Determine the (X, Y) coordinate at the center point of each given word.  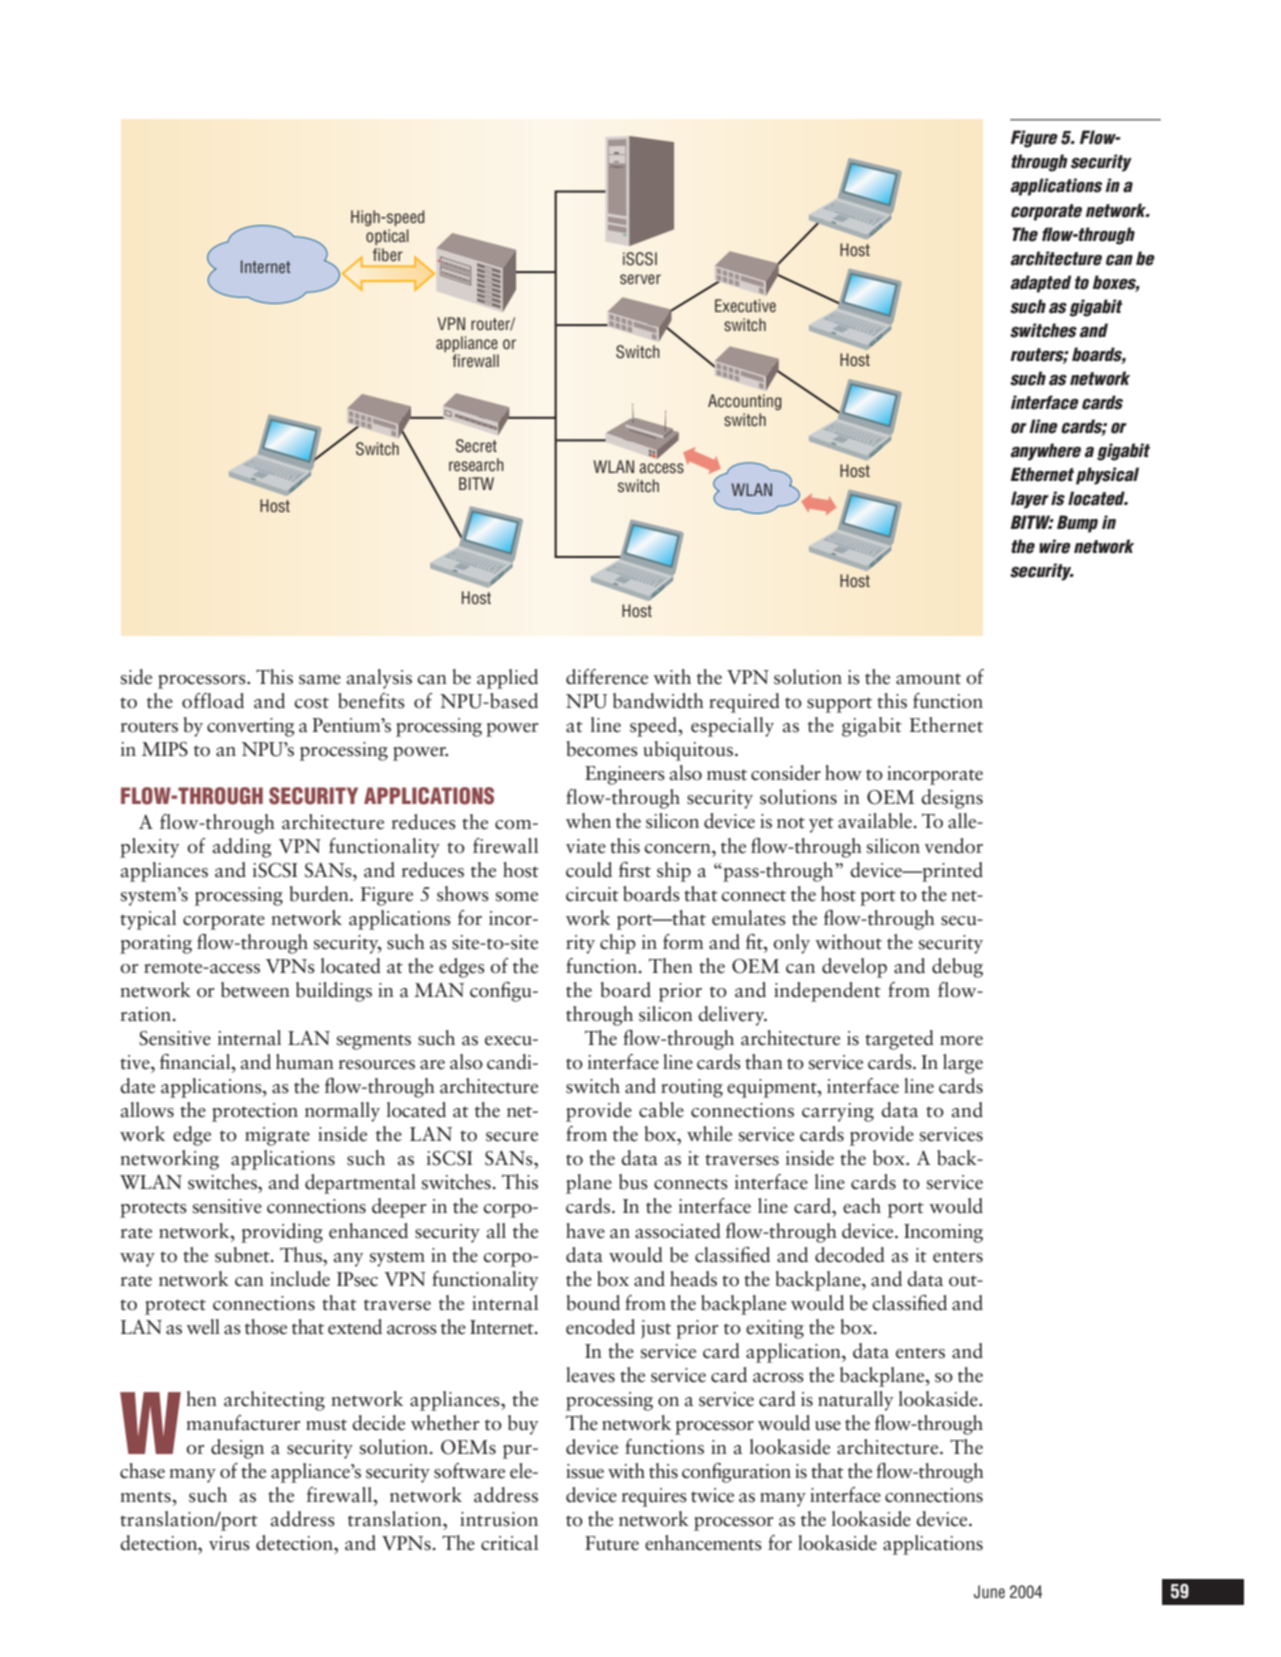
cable (661, 1110)
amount (928, 679)
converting (251, 727)
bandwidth (658, 701)
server (640, 279)
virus (229, 1543)
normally (342, 1112)
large (963, 1064)
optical (387, 237)
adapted (1040, 284)
